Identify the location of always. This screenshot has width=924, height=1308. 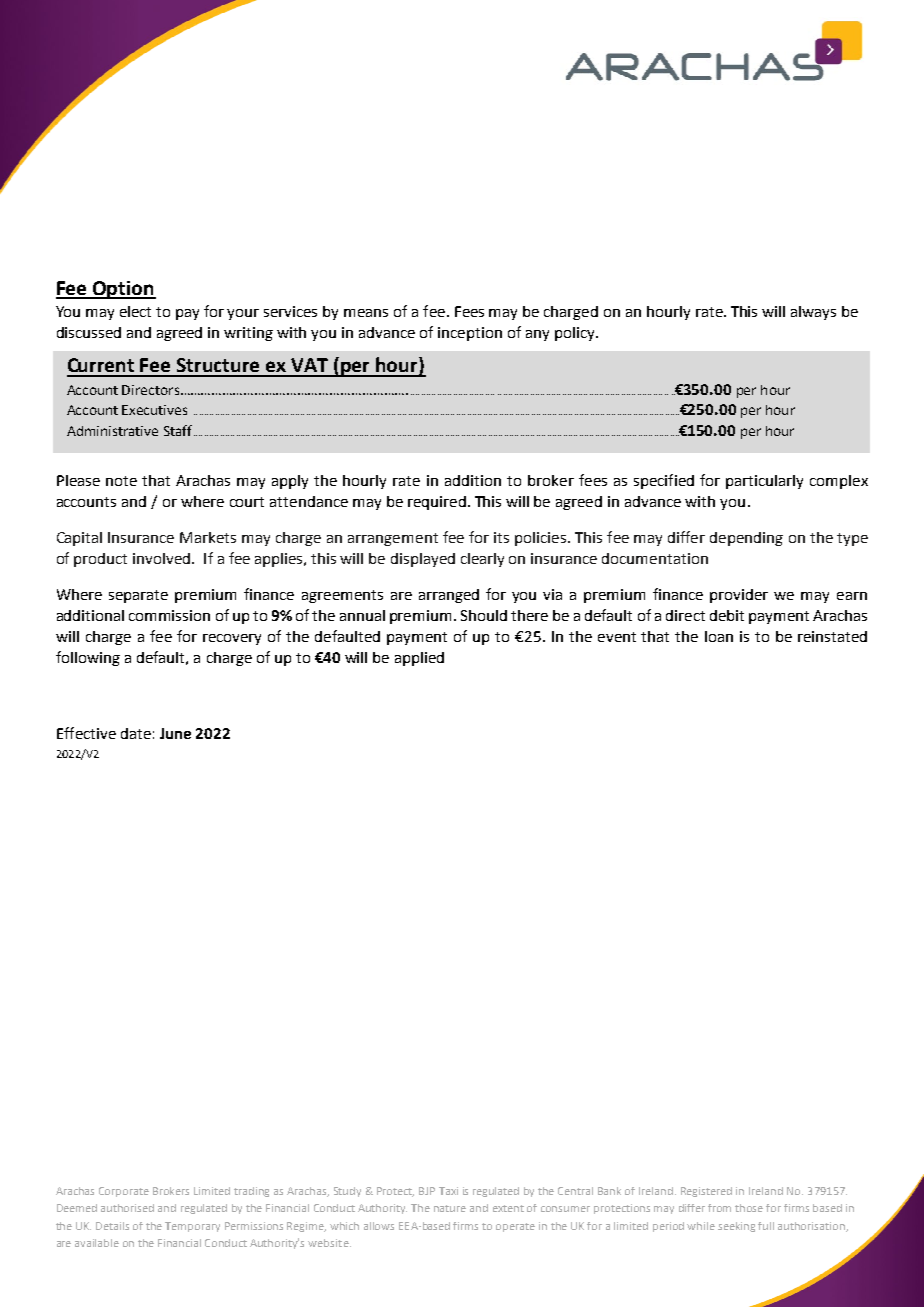
(813, 313).
